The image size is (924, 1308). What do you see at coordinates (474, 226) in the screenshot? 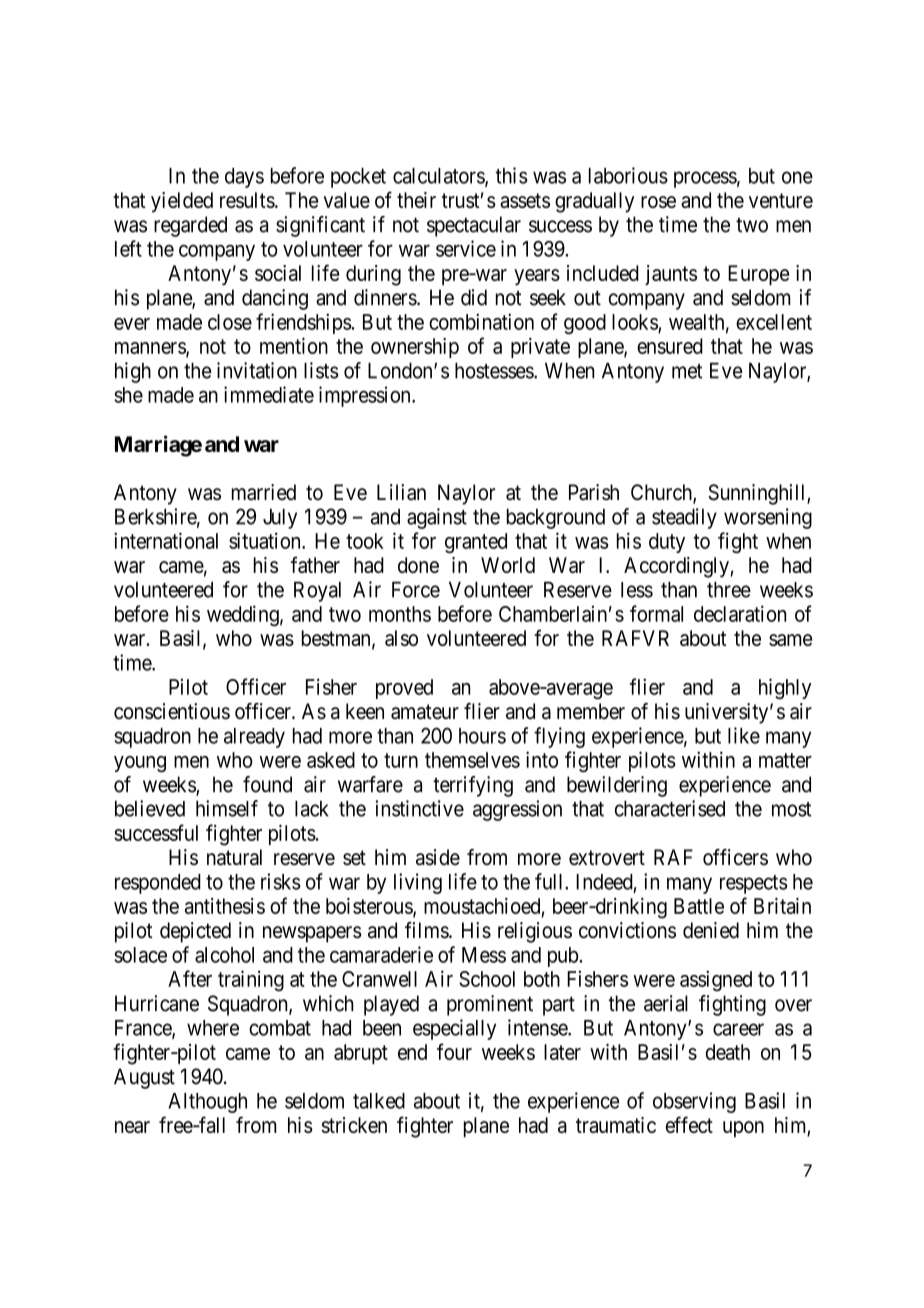
I see `spectacular` at bounding box center [474, 226].
